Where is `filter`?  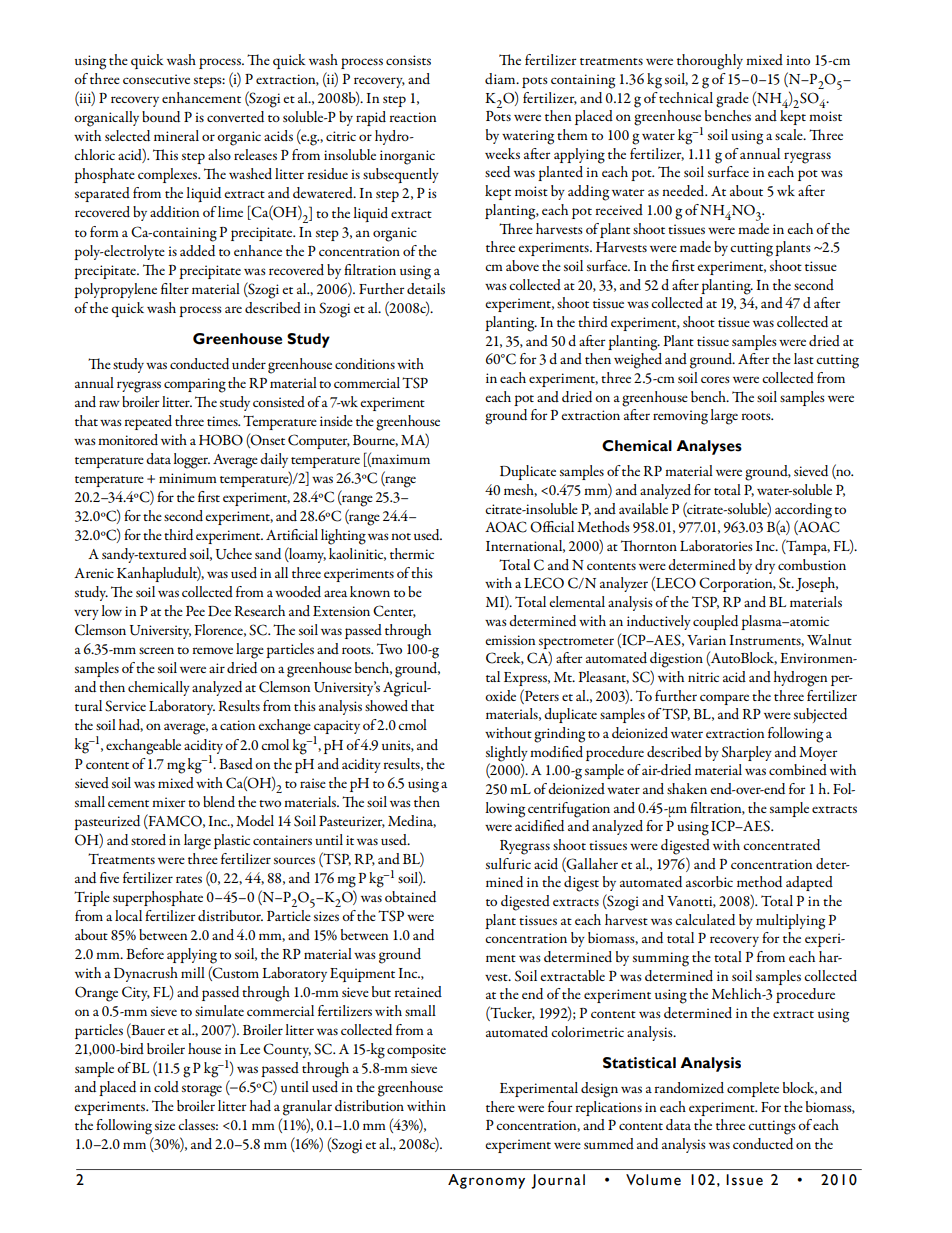
filter is located at coordinates (175, 288).
